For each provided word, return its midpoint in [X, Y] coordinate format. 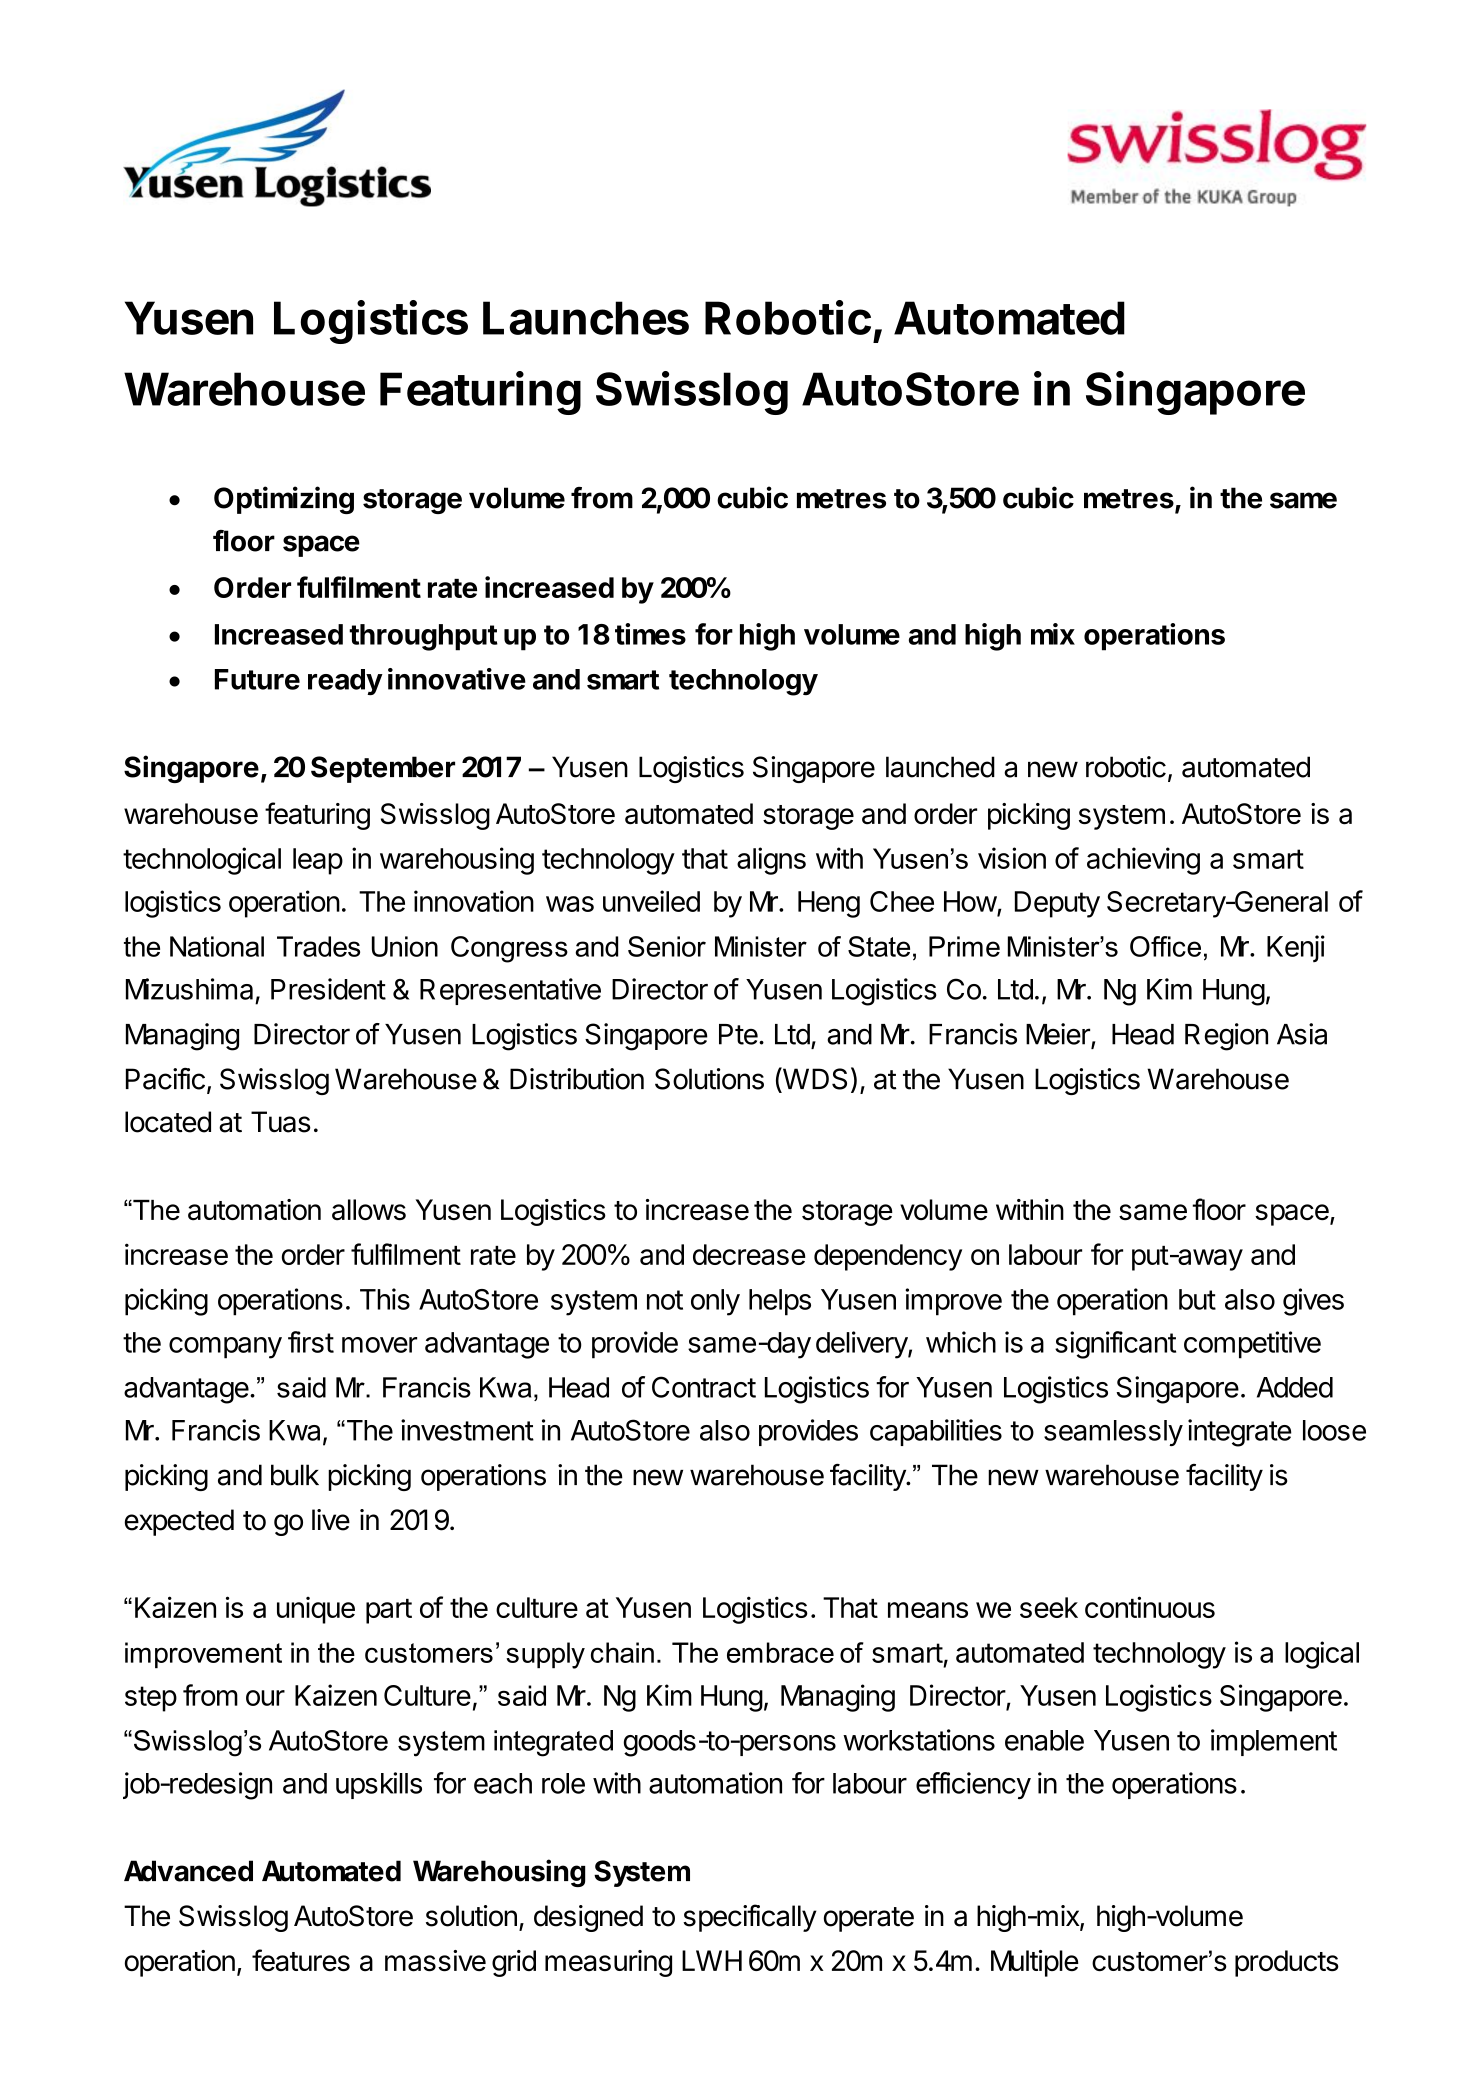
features [301, 1960]
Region [1226, 1037]
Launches [586, 318]
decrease [749, 1254]
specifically [750, 1918]
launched [940, 767]
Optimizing [284, 500]
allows [369, 1210]
